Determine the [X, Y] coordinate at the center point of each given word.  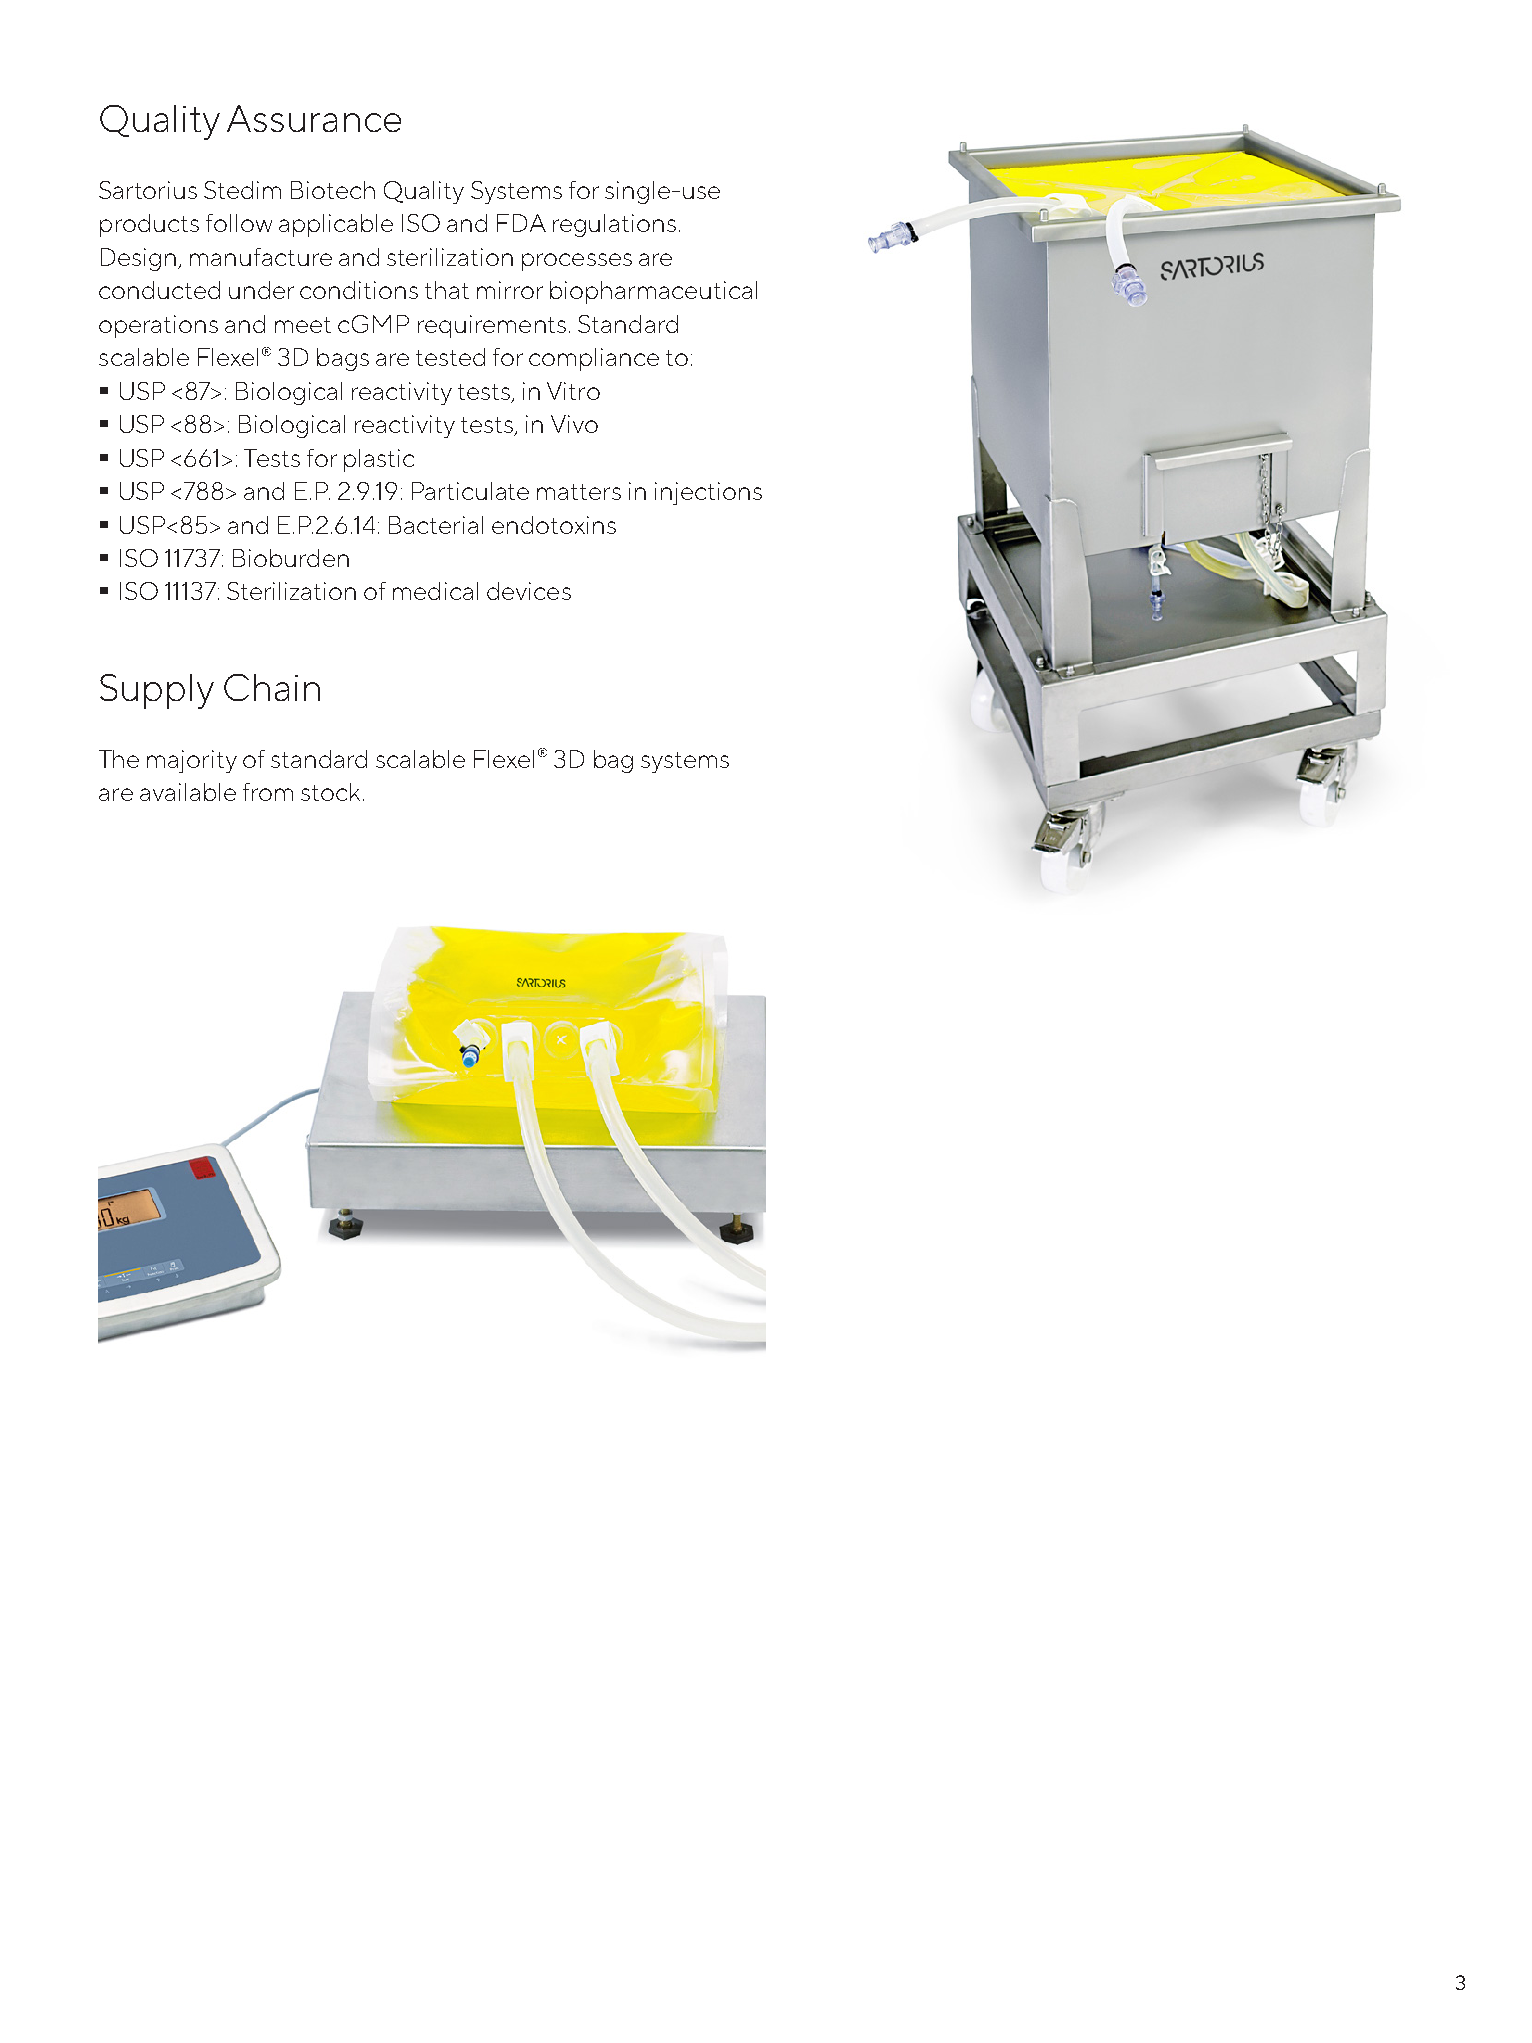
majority [192, 761]
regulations [614, 225]
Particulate [470, 491]
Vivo [574, 424]
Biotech [333, 190]
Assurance [314, 118]
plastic [379, 460]
